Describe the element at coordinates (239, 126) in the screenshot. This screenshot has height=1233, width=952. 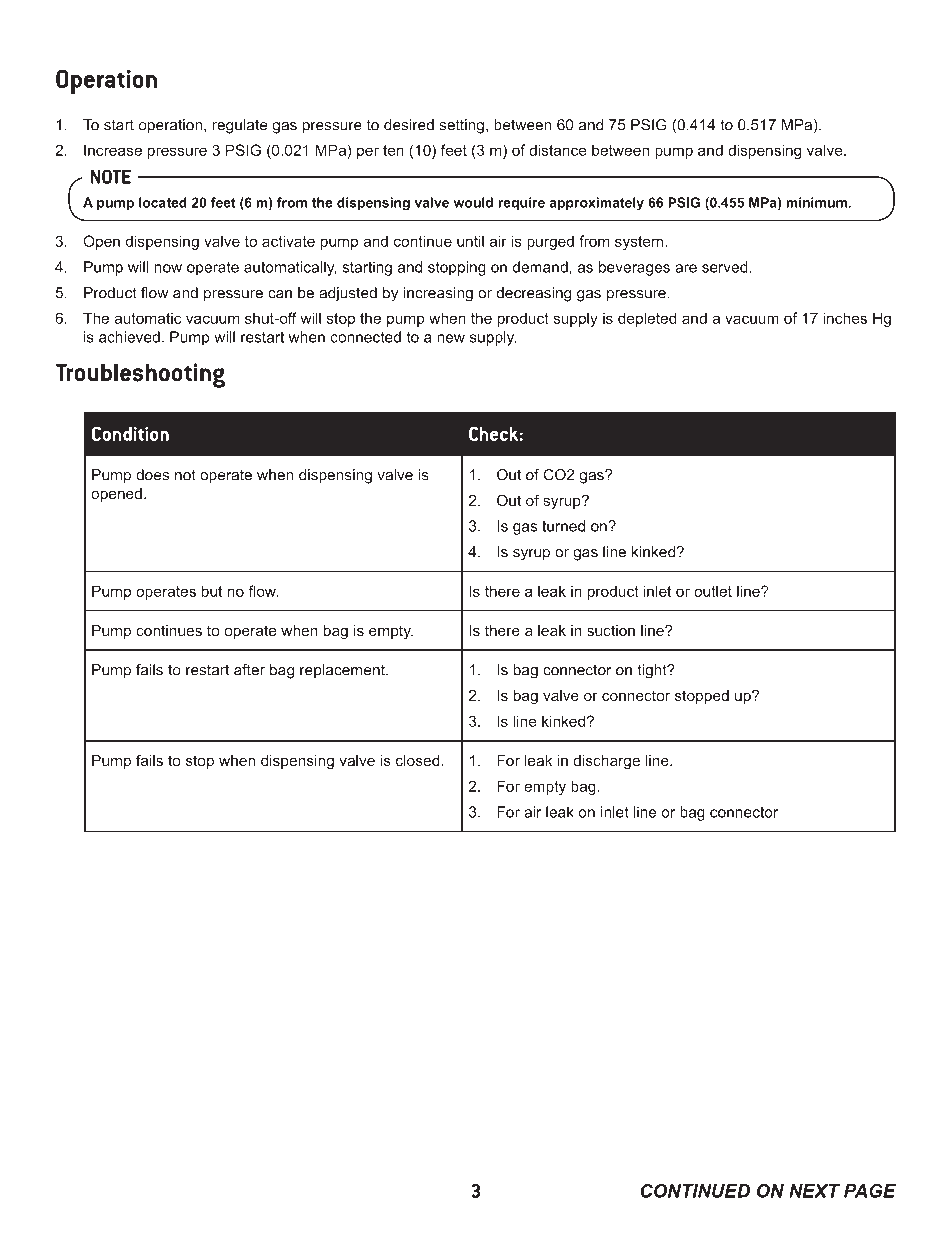
I see `regulate` at that location.
